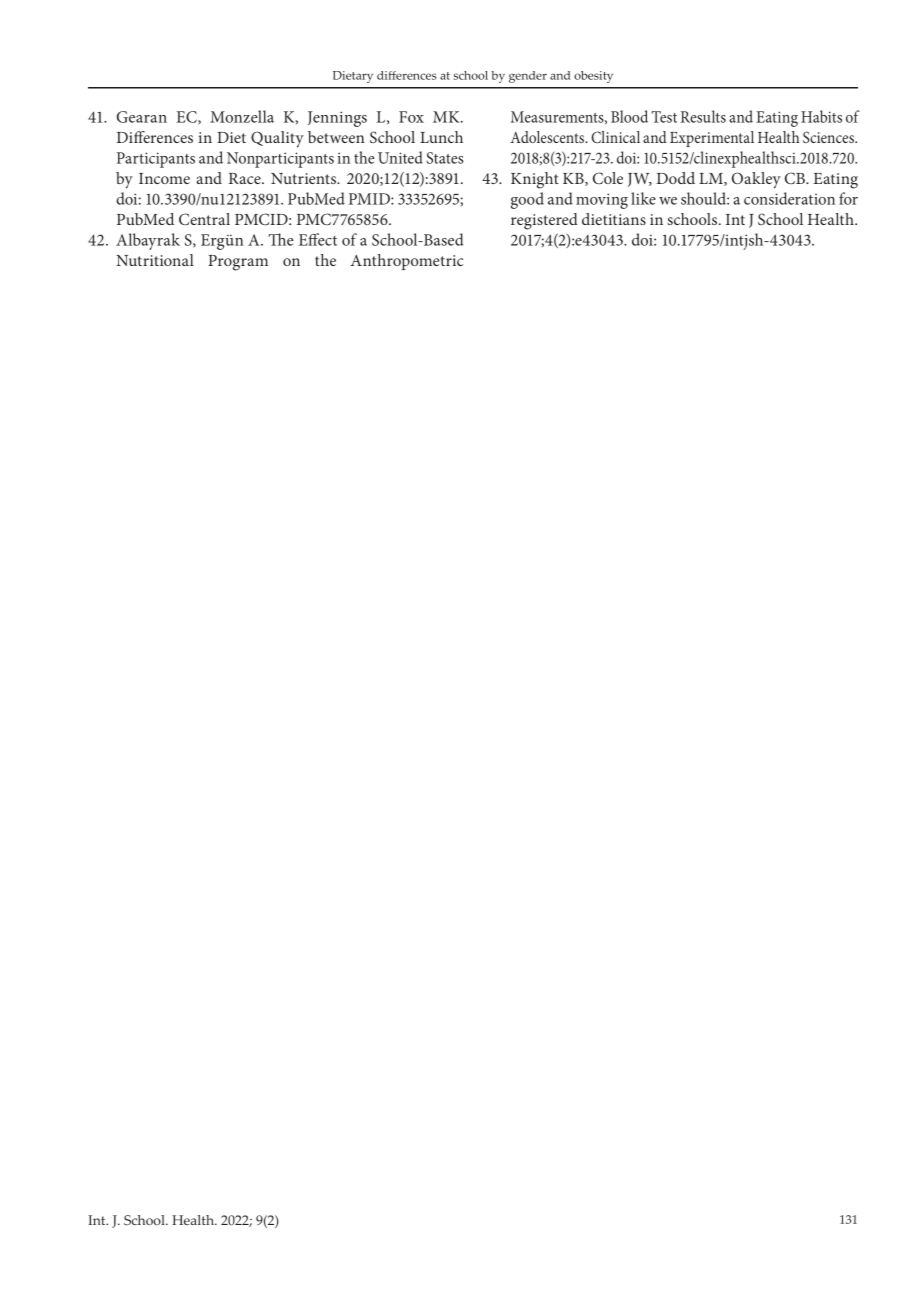 The width and height of the screenshot is (924, 1308). I want to click on Race, so click(246, 178).
